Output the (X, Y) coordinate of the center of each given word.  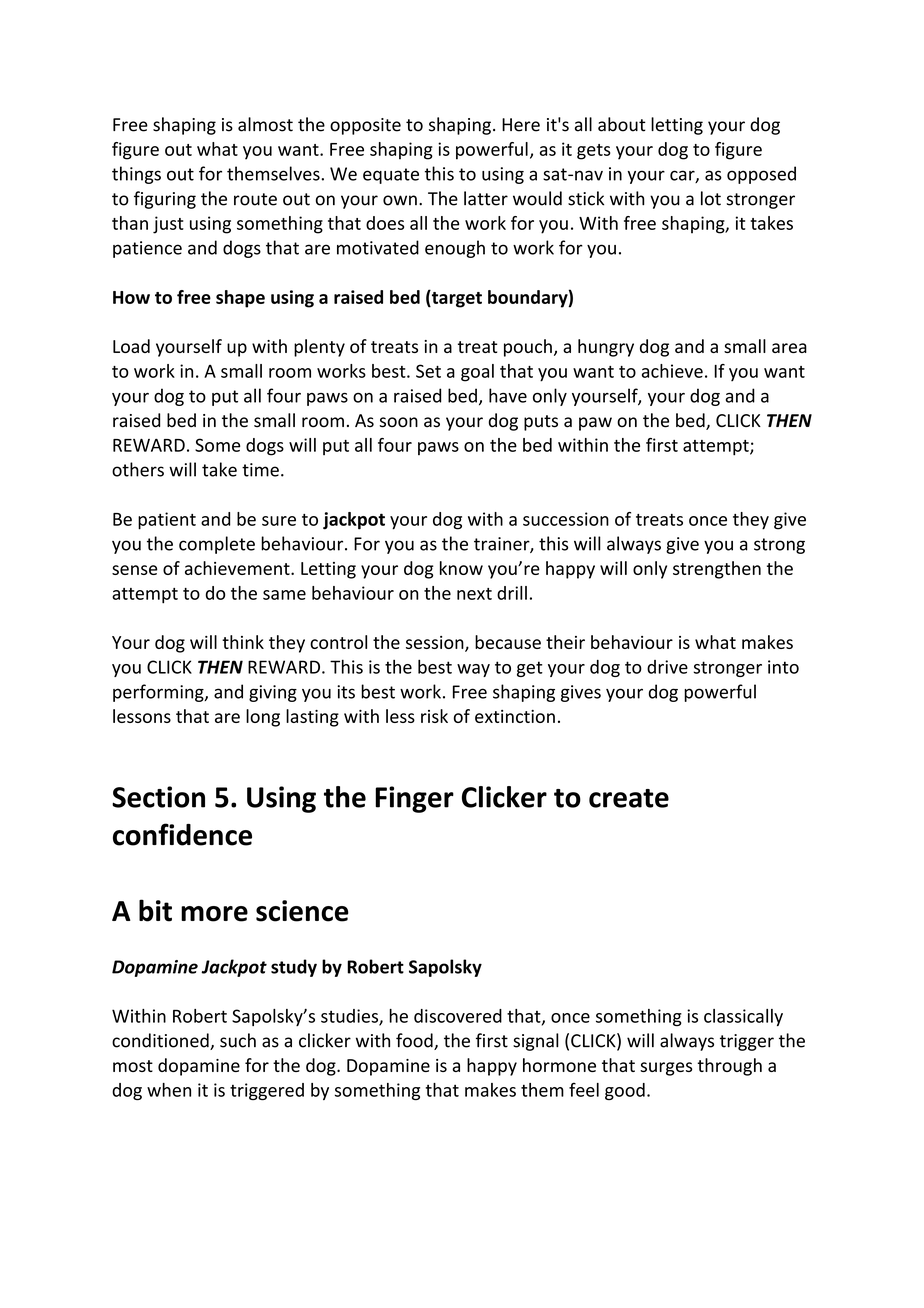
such (238, 1040)
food (415, 1041)
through (729, 1067)
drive (667, 667)
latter (486, 198)
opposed (761, 175)
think (243, 642)
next (474, 594)
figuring (165, 200)
